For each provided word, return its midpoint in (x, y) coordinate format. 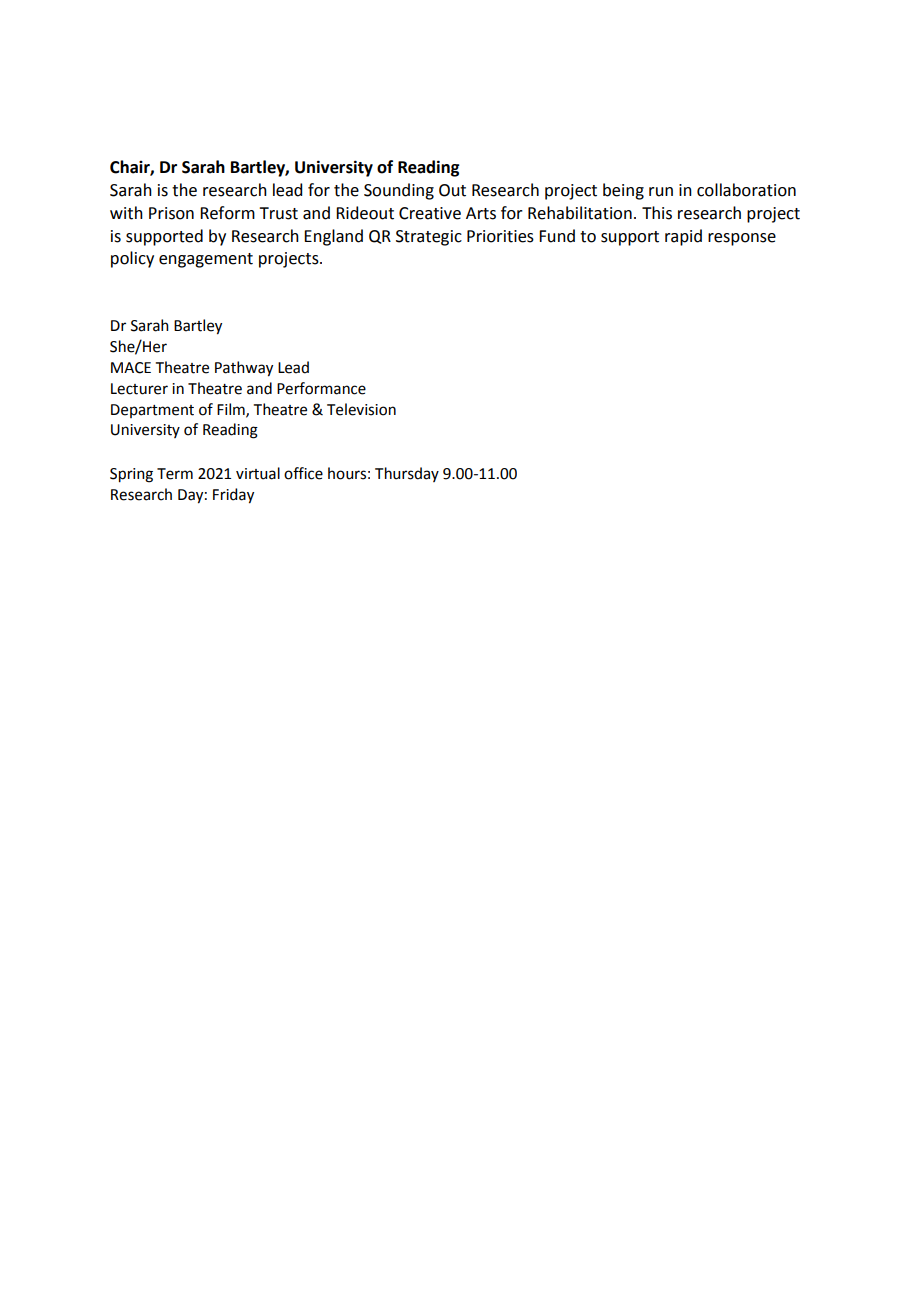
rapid (683, 237)
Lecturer (139, 389)
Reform (227, 213)
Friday (233, 496)
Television (361, 409)
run (661, 192)
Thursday (407, 474)
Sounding (399, 191)
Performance (321, 388)
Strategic (429, 238)
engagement (206, 260)
